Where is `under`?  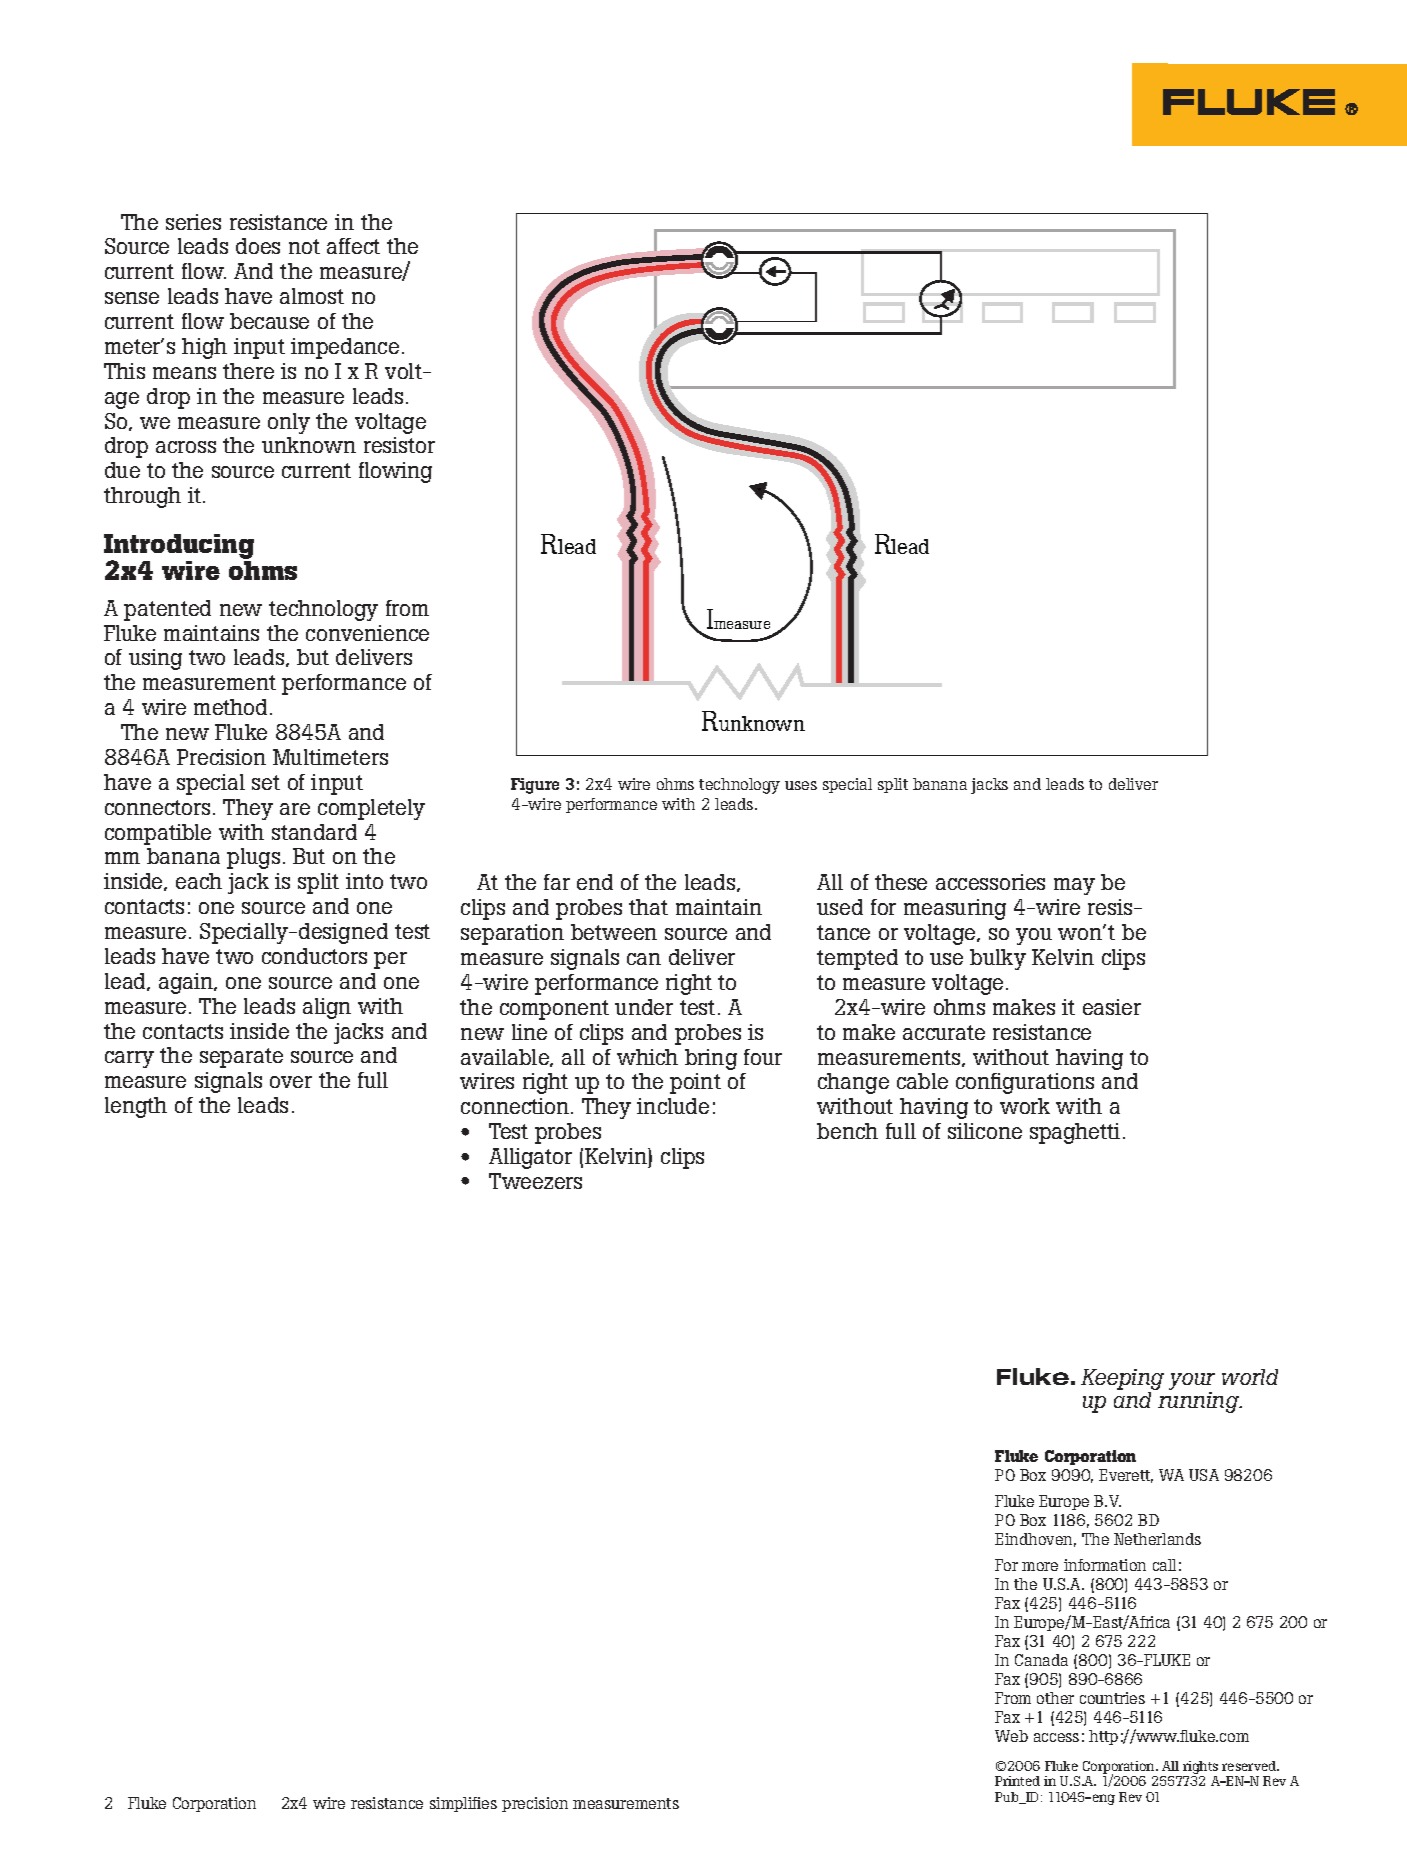
under is located at coordinates (644, 1007).
